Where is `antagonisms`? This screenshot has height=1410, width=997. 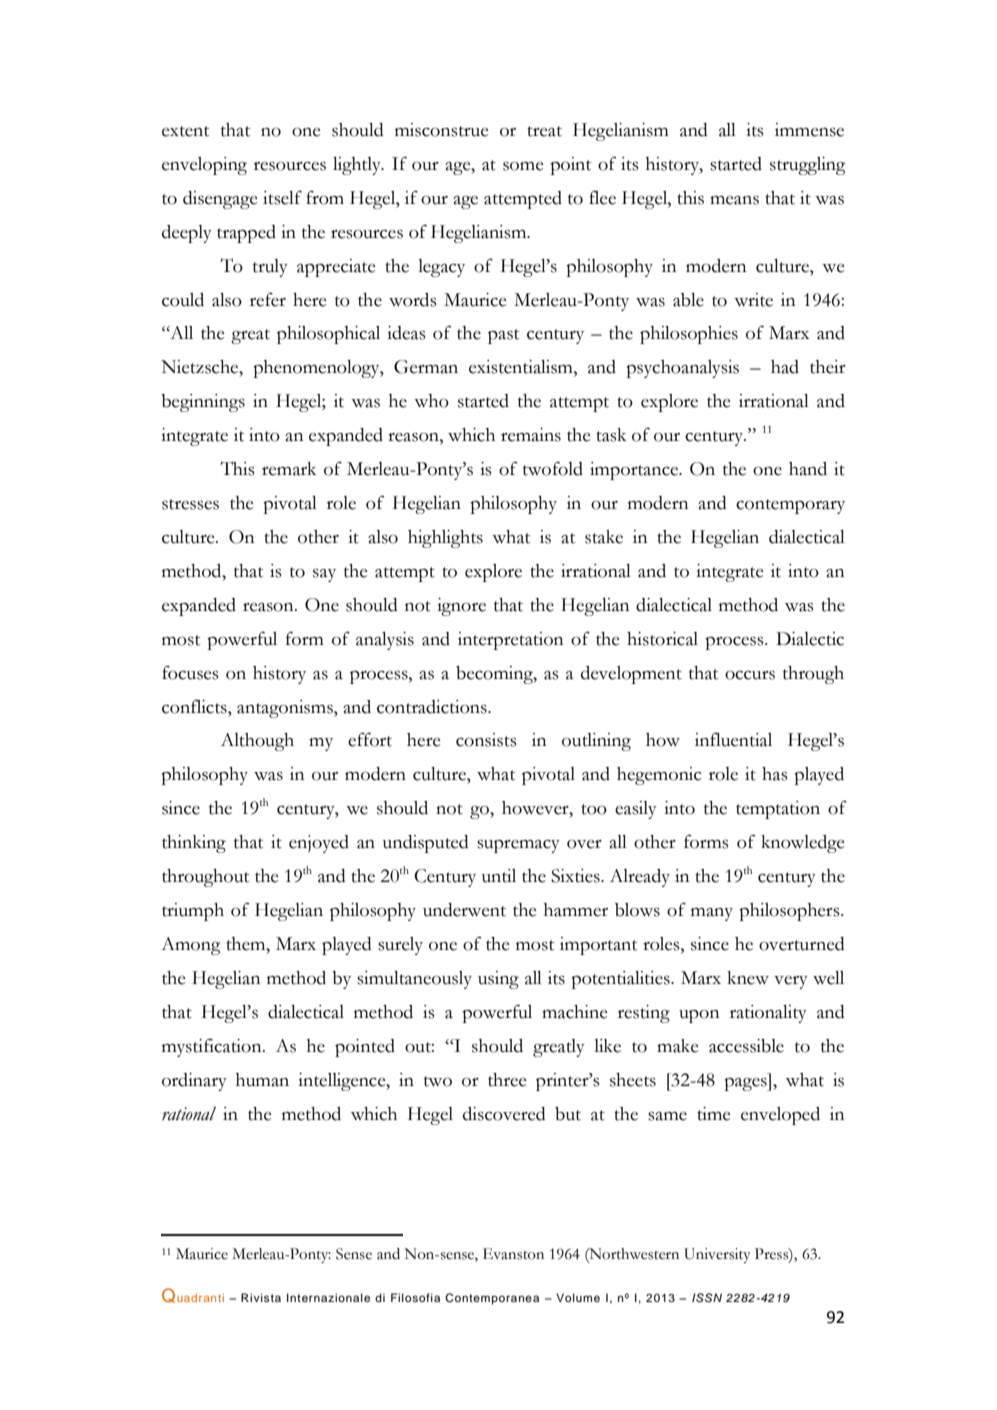
antagonisms is located at coordinates (286, 709).
